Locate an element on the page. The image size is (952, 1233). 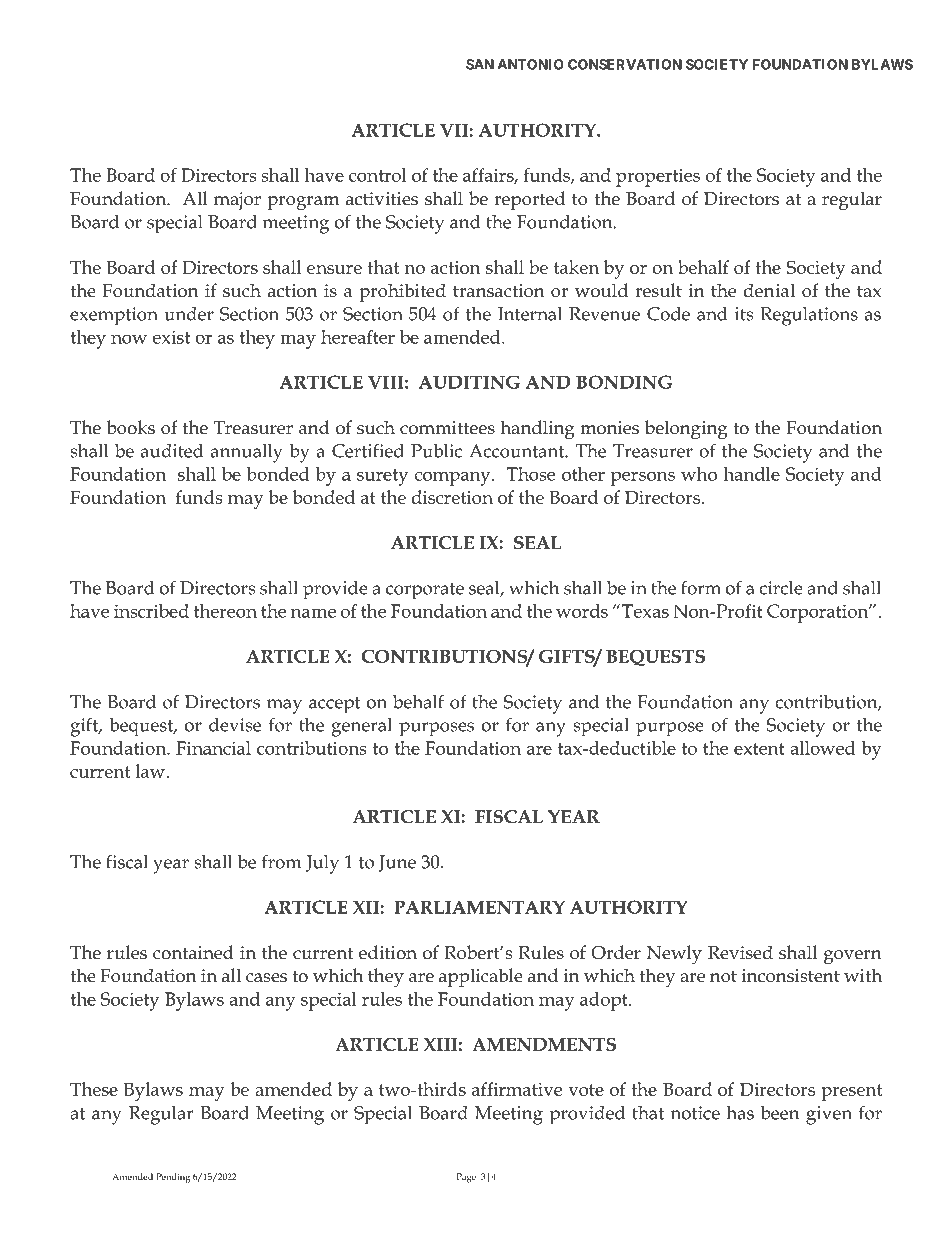
contained is located at coordinates (193, 952).
